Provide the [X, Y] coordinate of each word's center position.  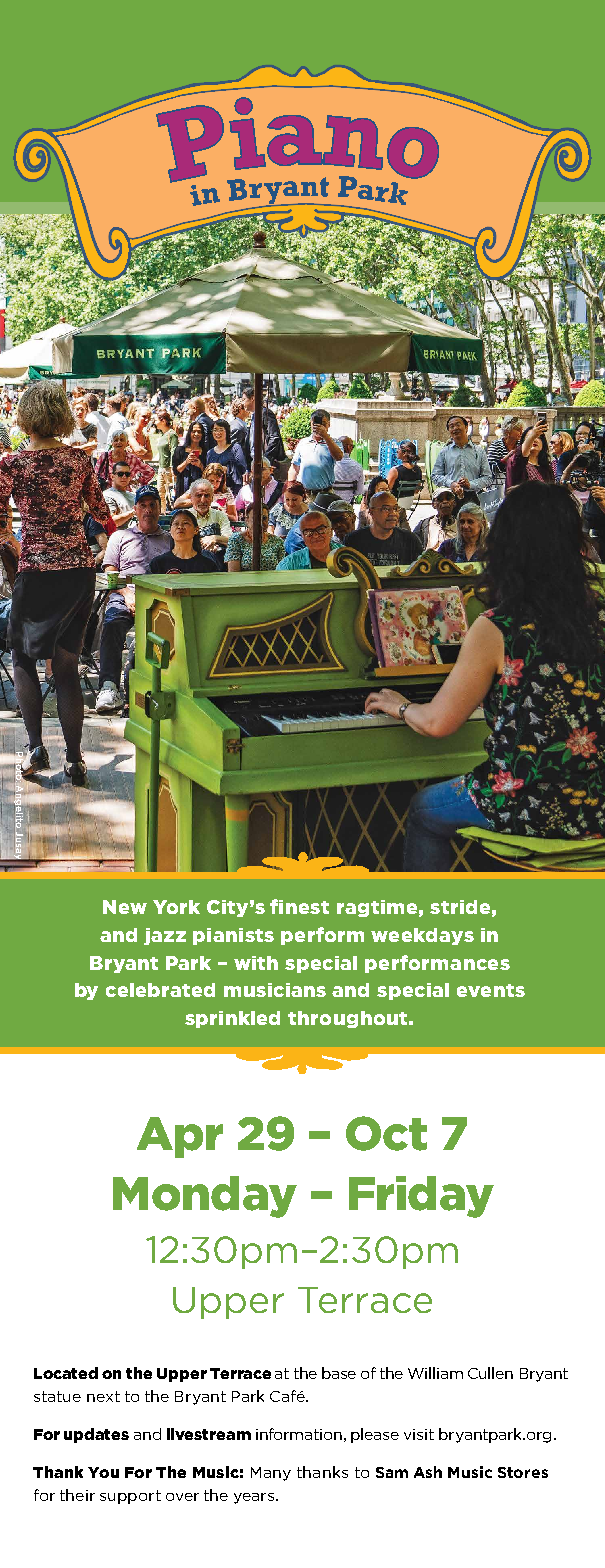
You [103, 1472]
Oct [386, 1133]
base [339, 1373]
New [125, 907]
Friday [421, 1197]
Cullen [490, 1373]
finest [299, 906]
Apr [180, 1137]
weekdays [422, 936]
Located [66, 1373]
